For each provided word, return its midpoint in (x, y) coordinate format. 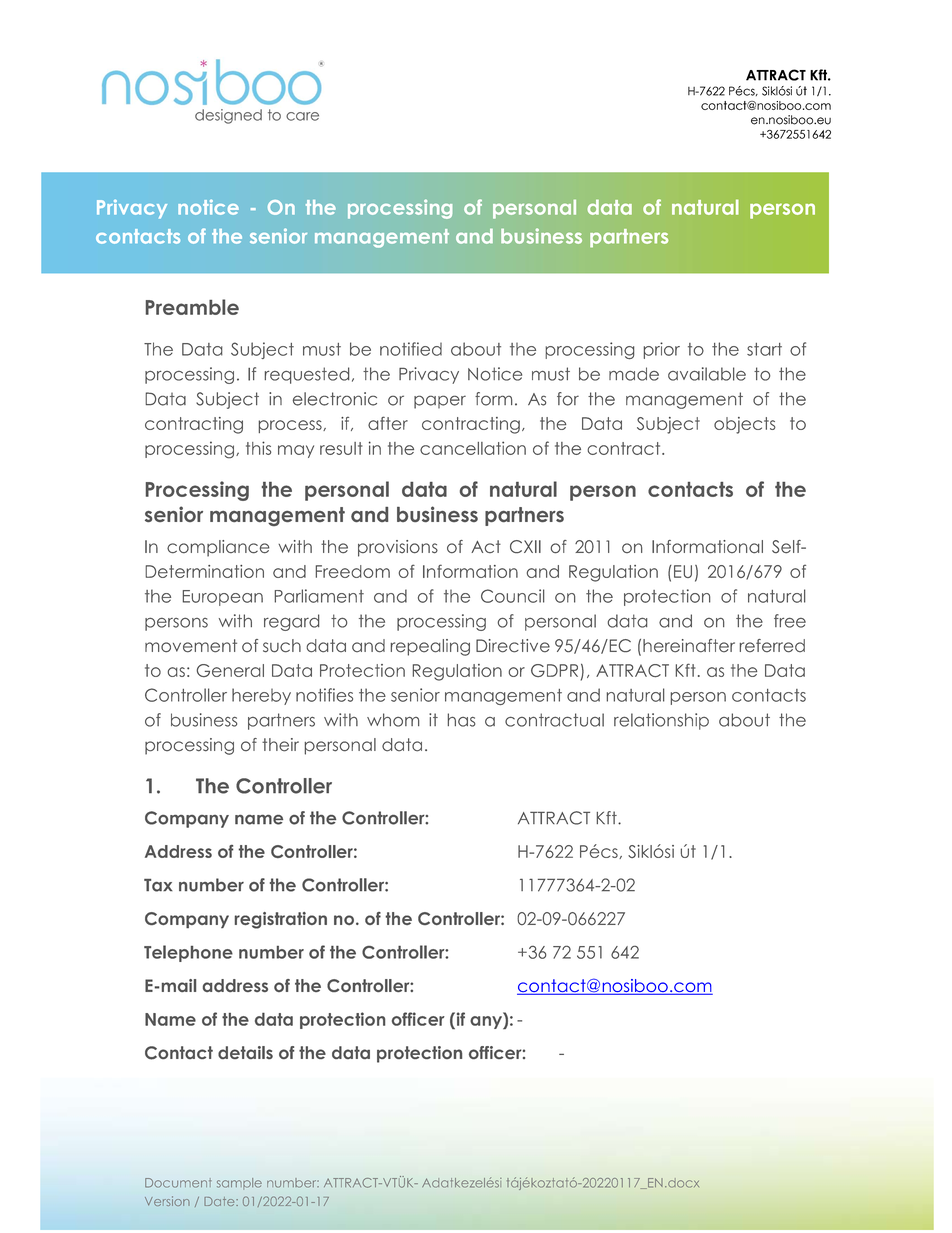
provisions (398, 548)
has (461, 720)
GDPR (554, 670)
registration (281, 920)
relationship (661, 721)
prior (661, 350)
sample (239, 1184)
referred (772, 646)
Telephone (188, 953)
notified (411, 349)
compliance (218, 548)
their (280, 745)
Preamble (192, 307)
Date (220, 1201)
